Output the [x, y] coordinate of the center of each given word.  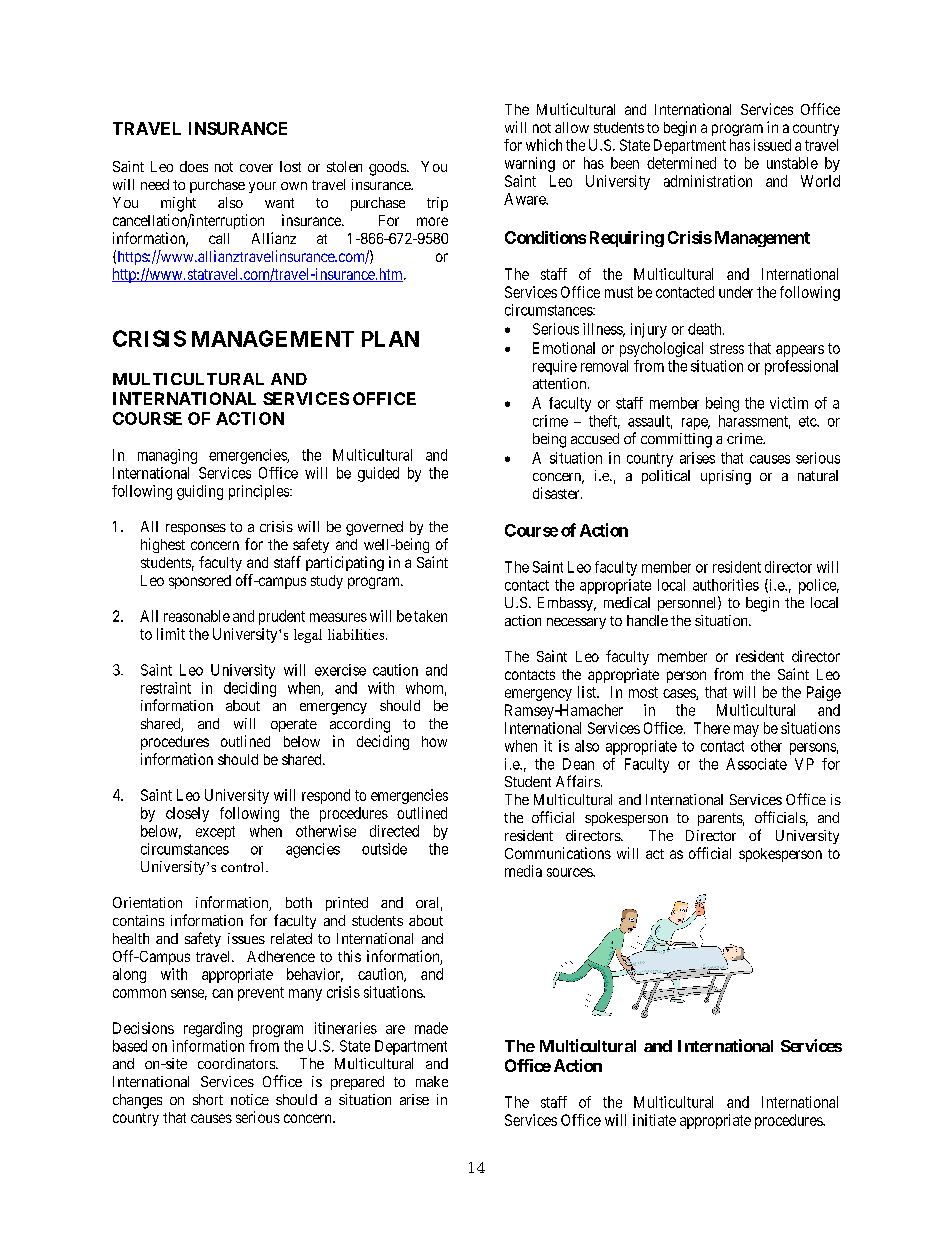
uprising [726, 477]
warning [530, 164]
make [432, 1081]
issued [772, 145]
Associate [756, 764]
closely [187, 814]
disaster [557, 493]
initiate [654, 1120]
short [208, 1099]
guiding [200, 492]
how [434, 741]
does [194, 166]
